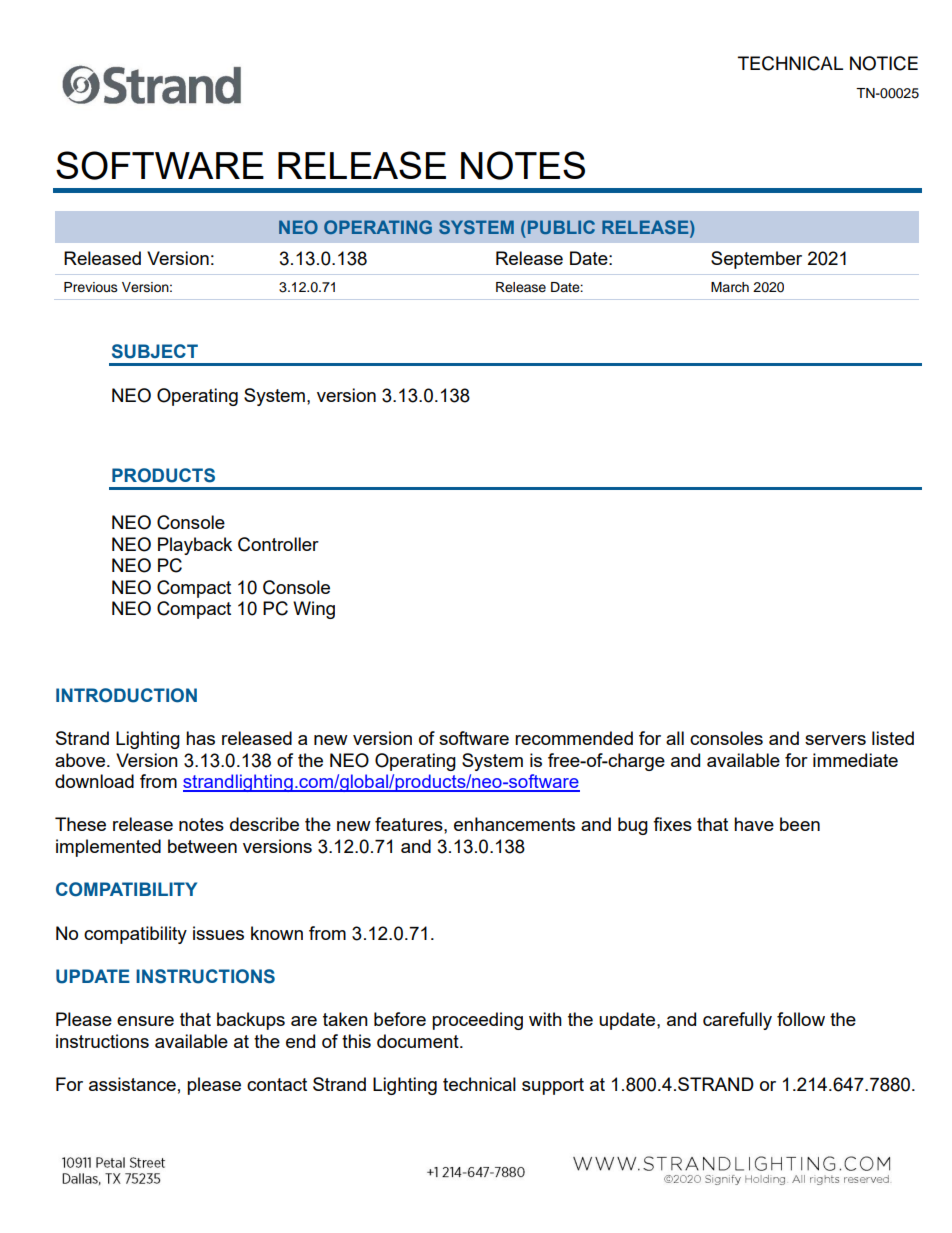 This screenshot has height=1233, width=952. What do you see at coordinates (477, 1021) in the screenshot?
I see `proceeding` at bounding box center [477, 1021].
